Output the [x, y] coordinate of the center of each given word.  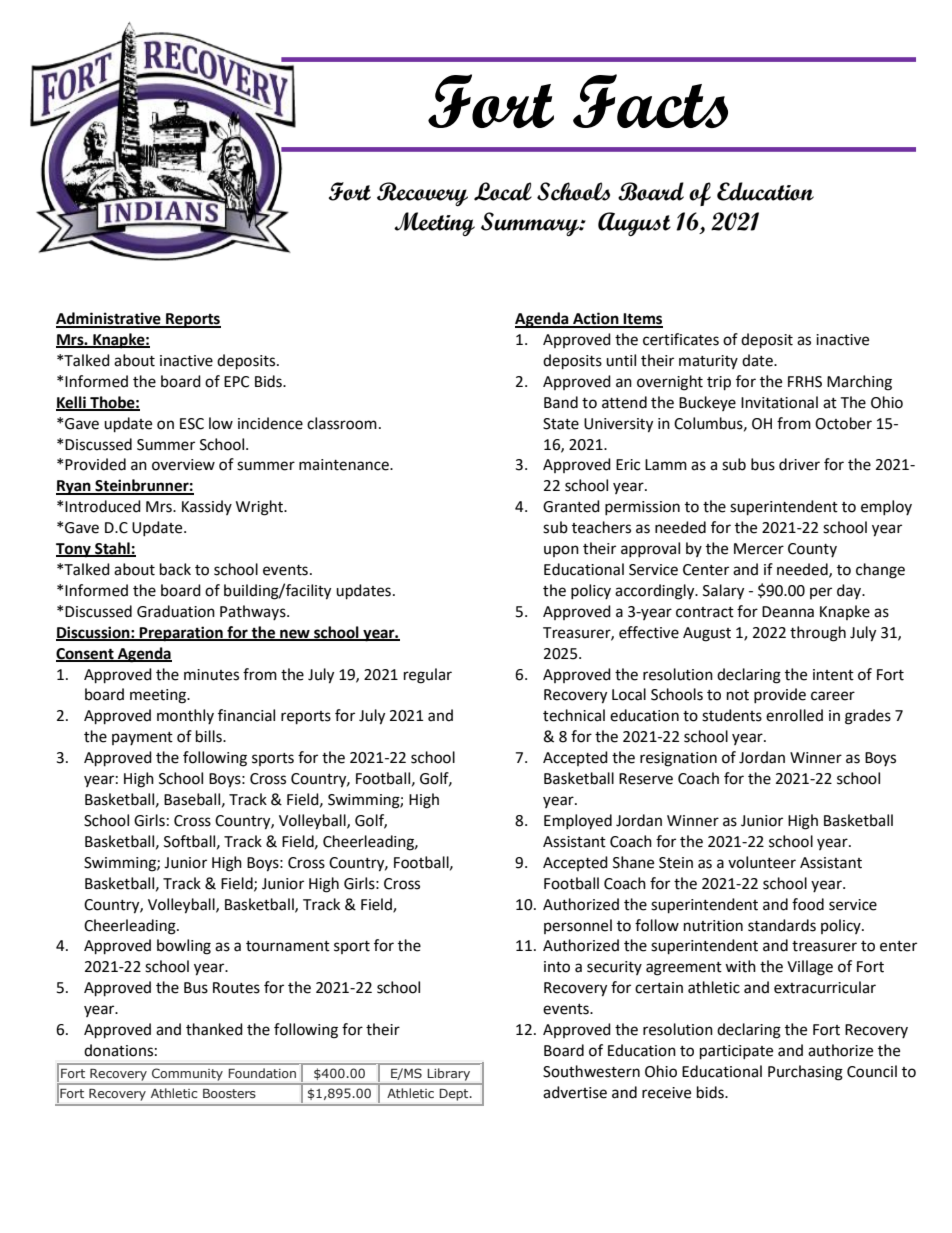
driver [799, 464]
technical [574, 715]
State [561, 424]
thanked [214, 1029]
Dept [455, 1095]
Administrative [109, 319]
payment [142, 738]
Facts [650, 101]
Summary [531, 224]
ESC [192, 424]
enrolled [794, 715]
